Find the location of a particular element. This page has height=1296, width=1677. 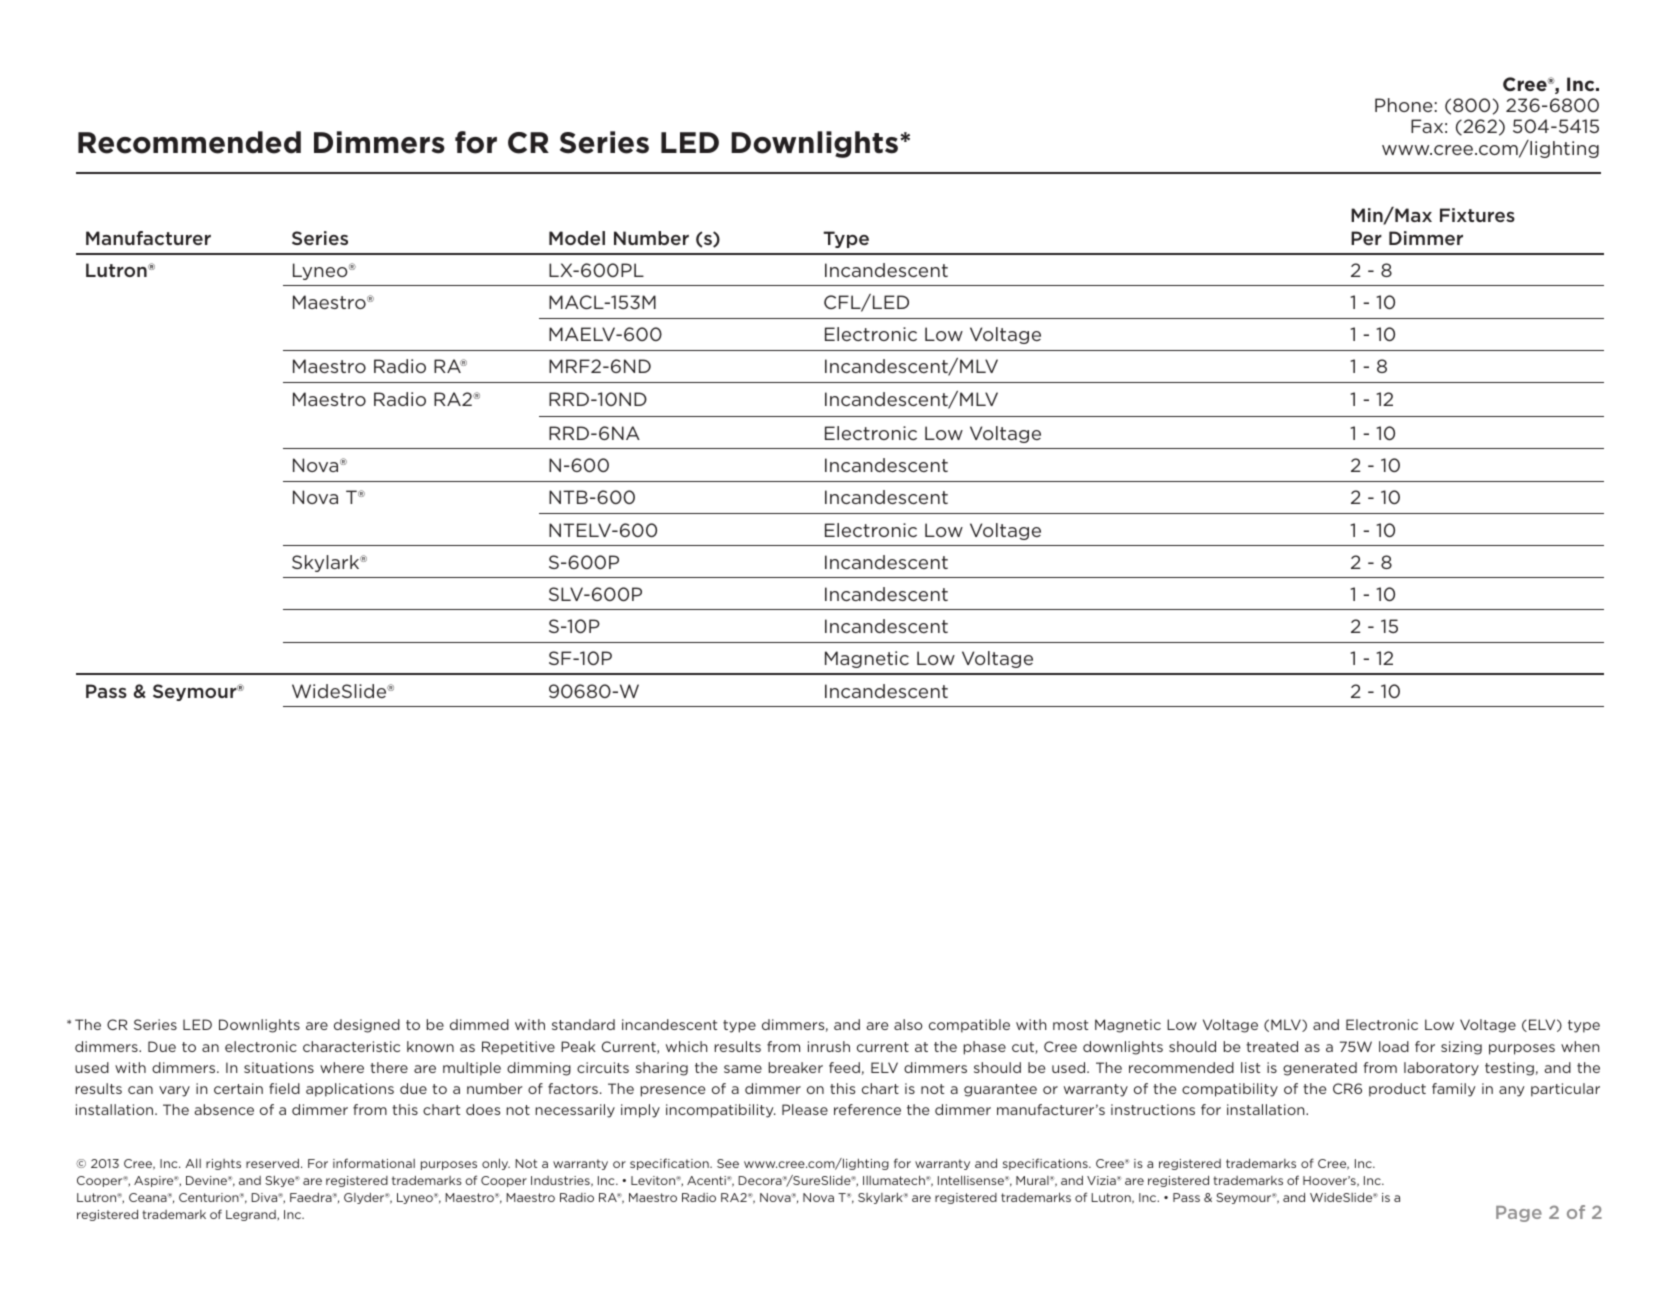

Phone is located at coordinates (1404, 105).
